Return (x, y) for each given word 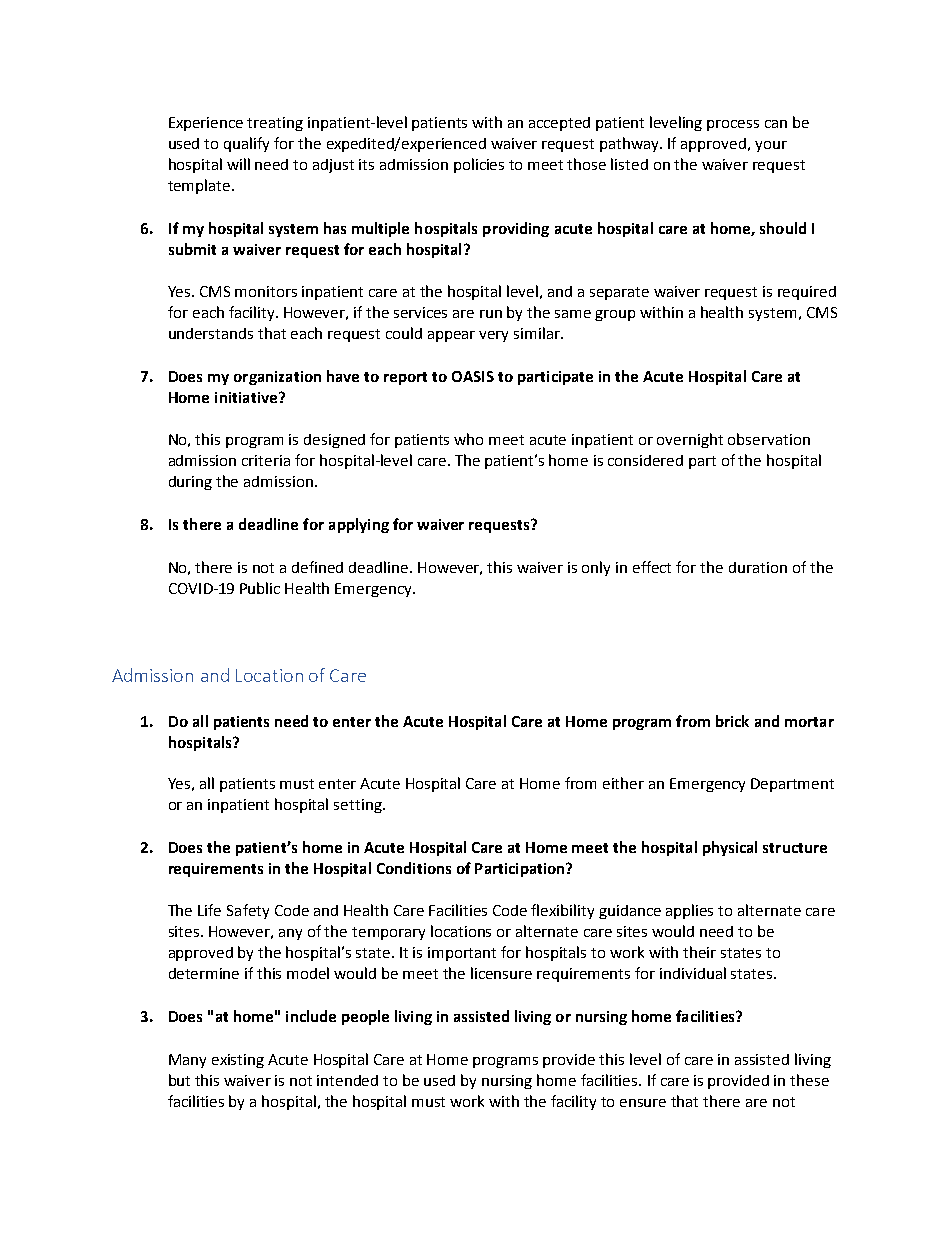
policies (479, 165)
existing (238, 1061)
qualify (246, 144)
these (809, 1080)
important (462, 954)
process (733, 125)
